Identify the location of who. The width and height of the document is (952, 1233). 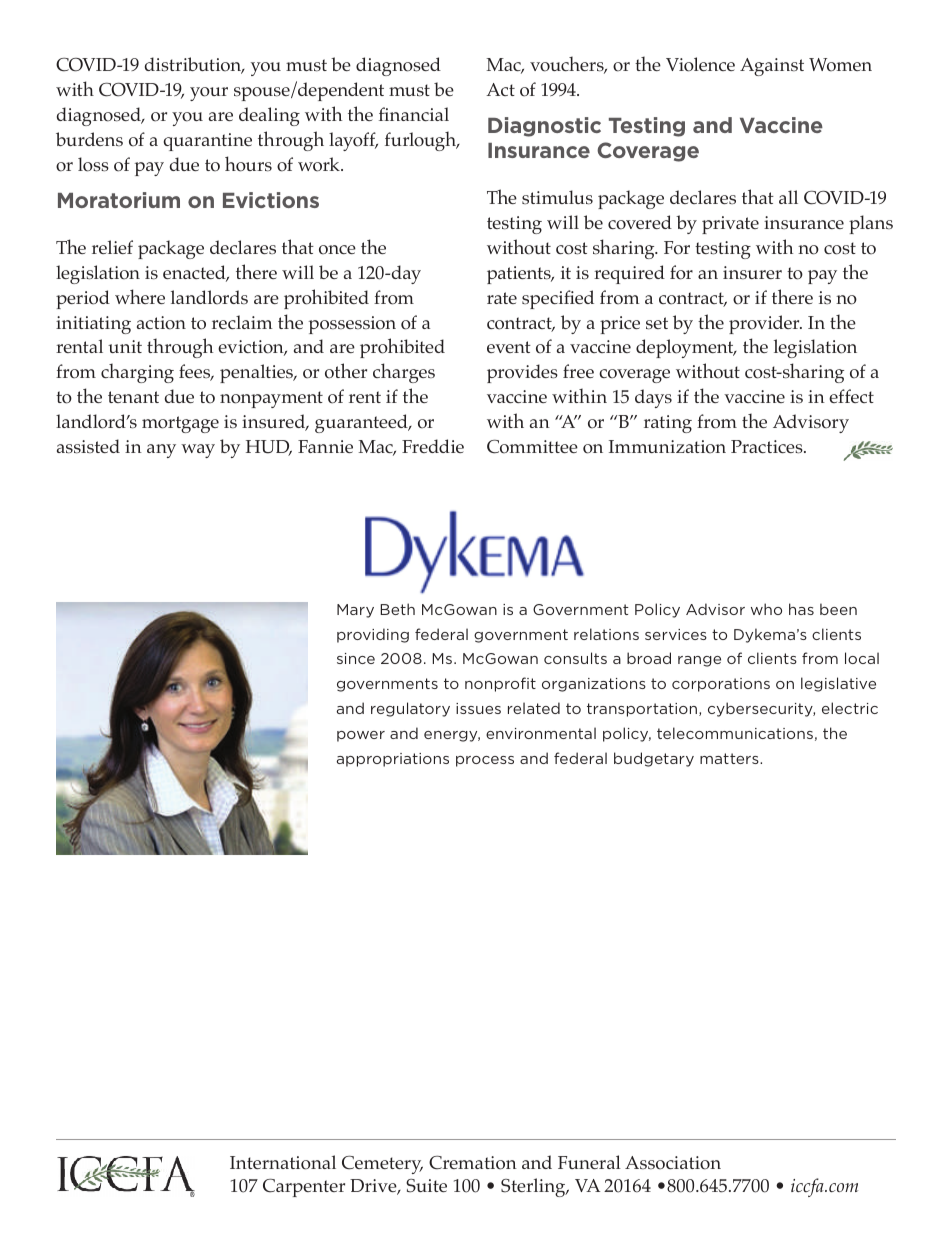
(766, 609).
